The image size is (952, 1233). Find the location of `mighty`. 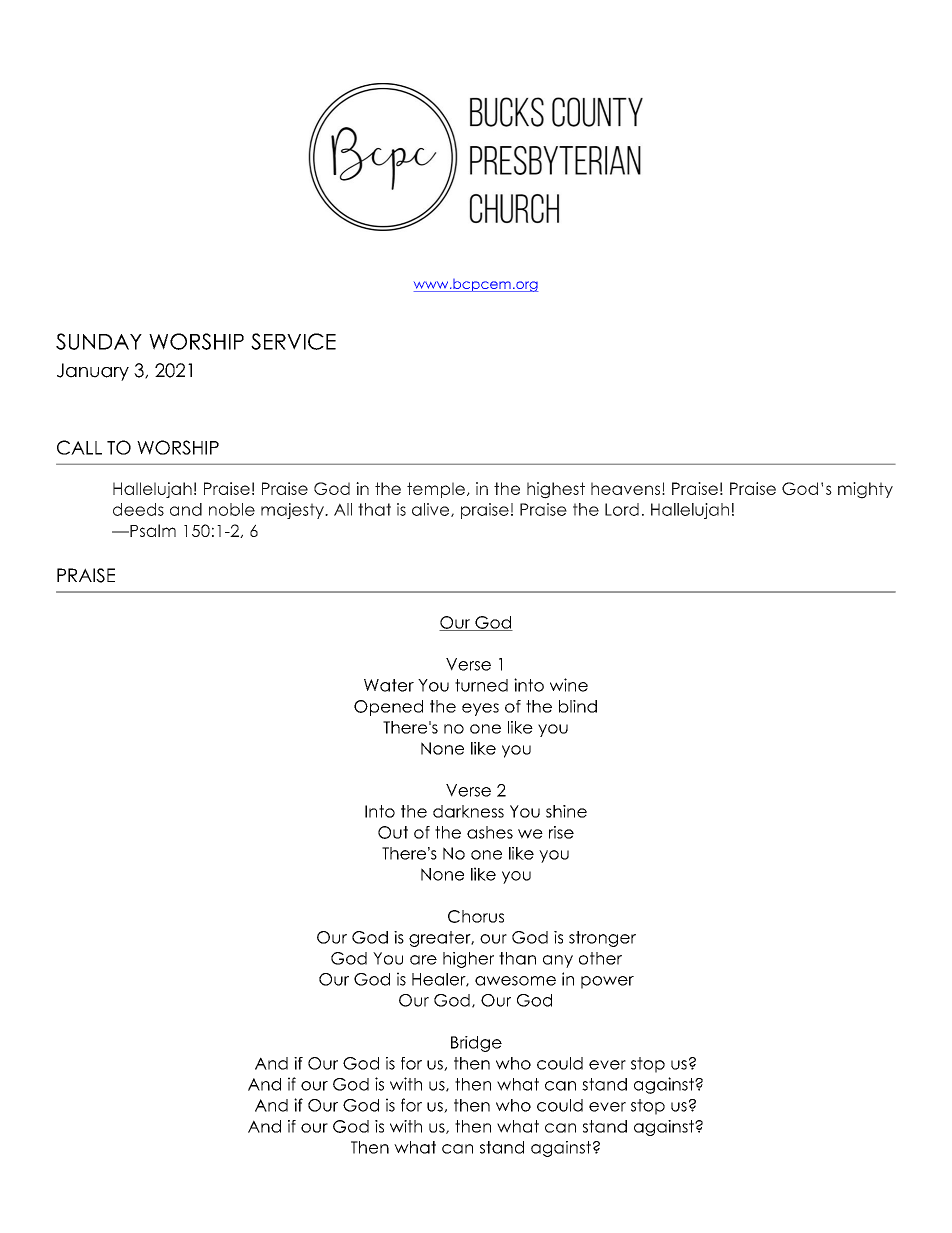

mighty is located at coordinates (865, 490).
